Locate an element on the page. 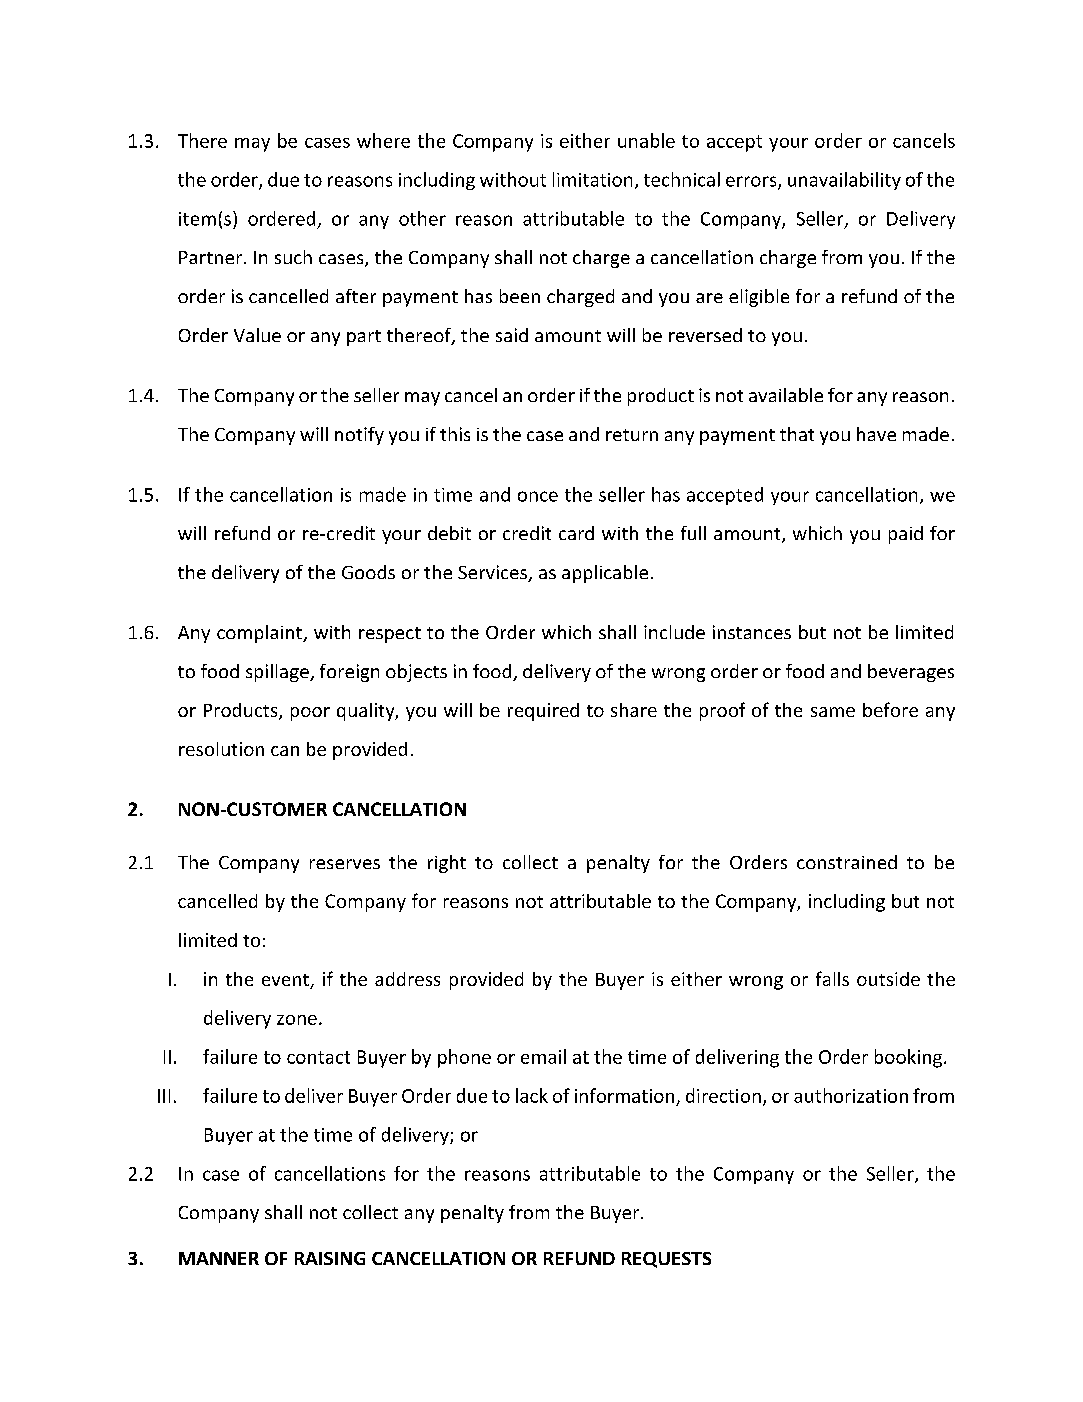  unavailability is located at coordinates (844, 181).
